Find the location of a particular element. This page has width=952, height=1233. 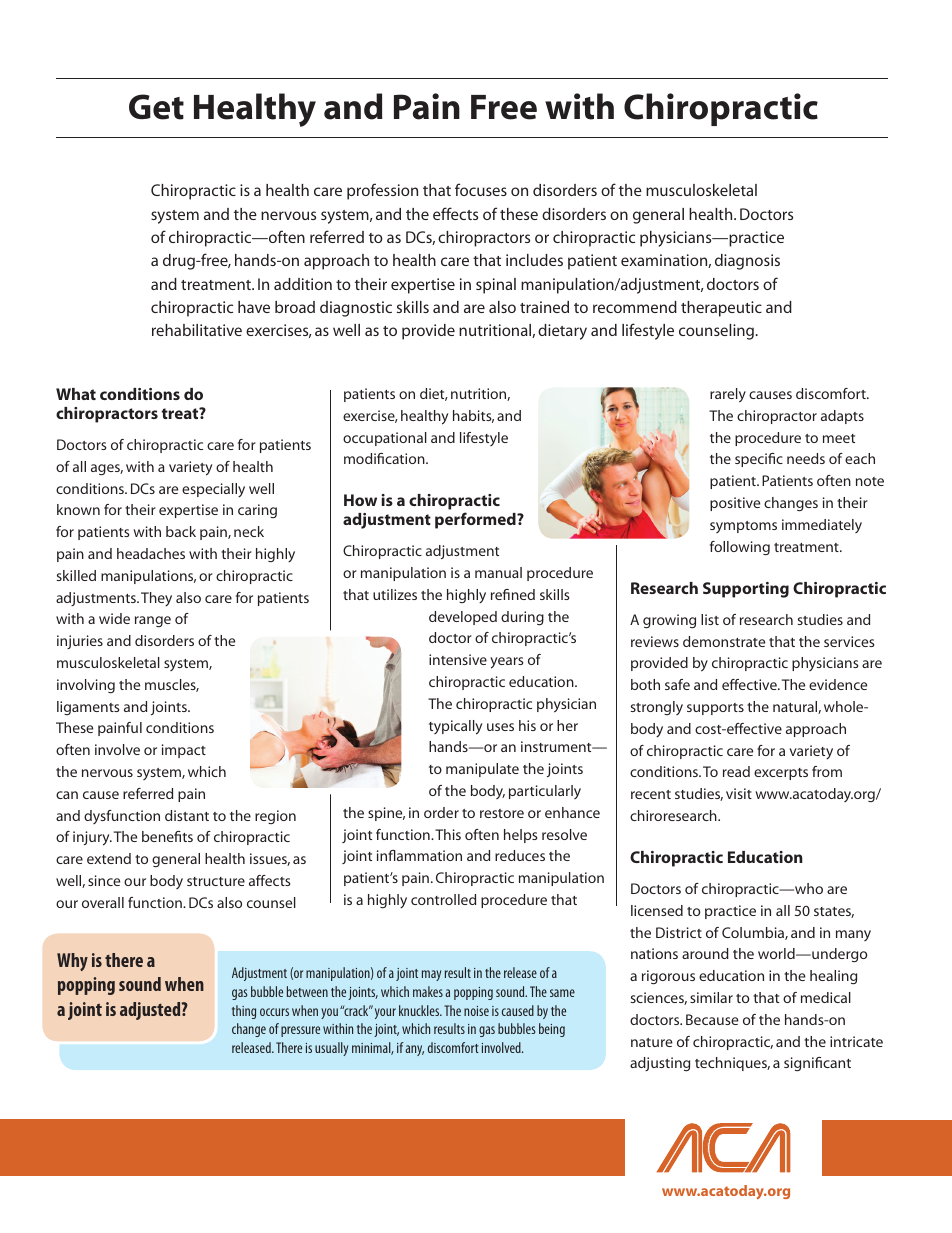

rehabilitative is located at coordinates (197, 330).
